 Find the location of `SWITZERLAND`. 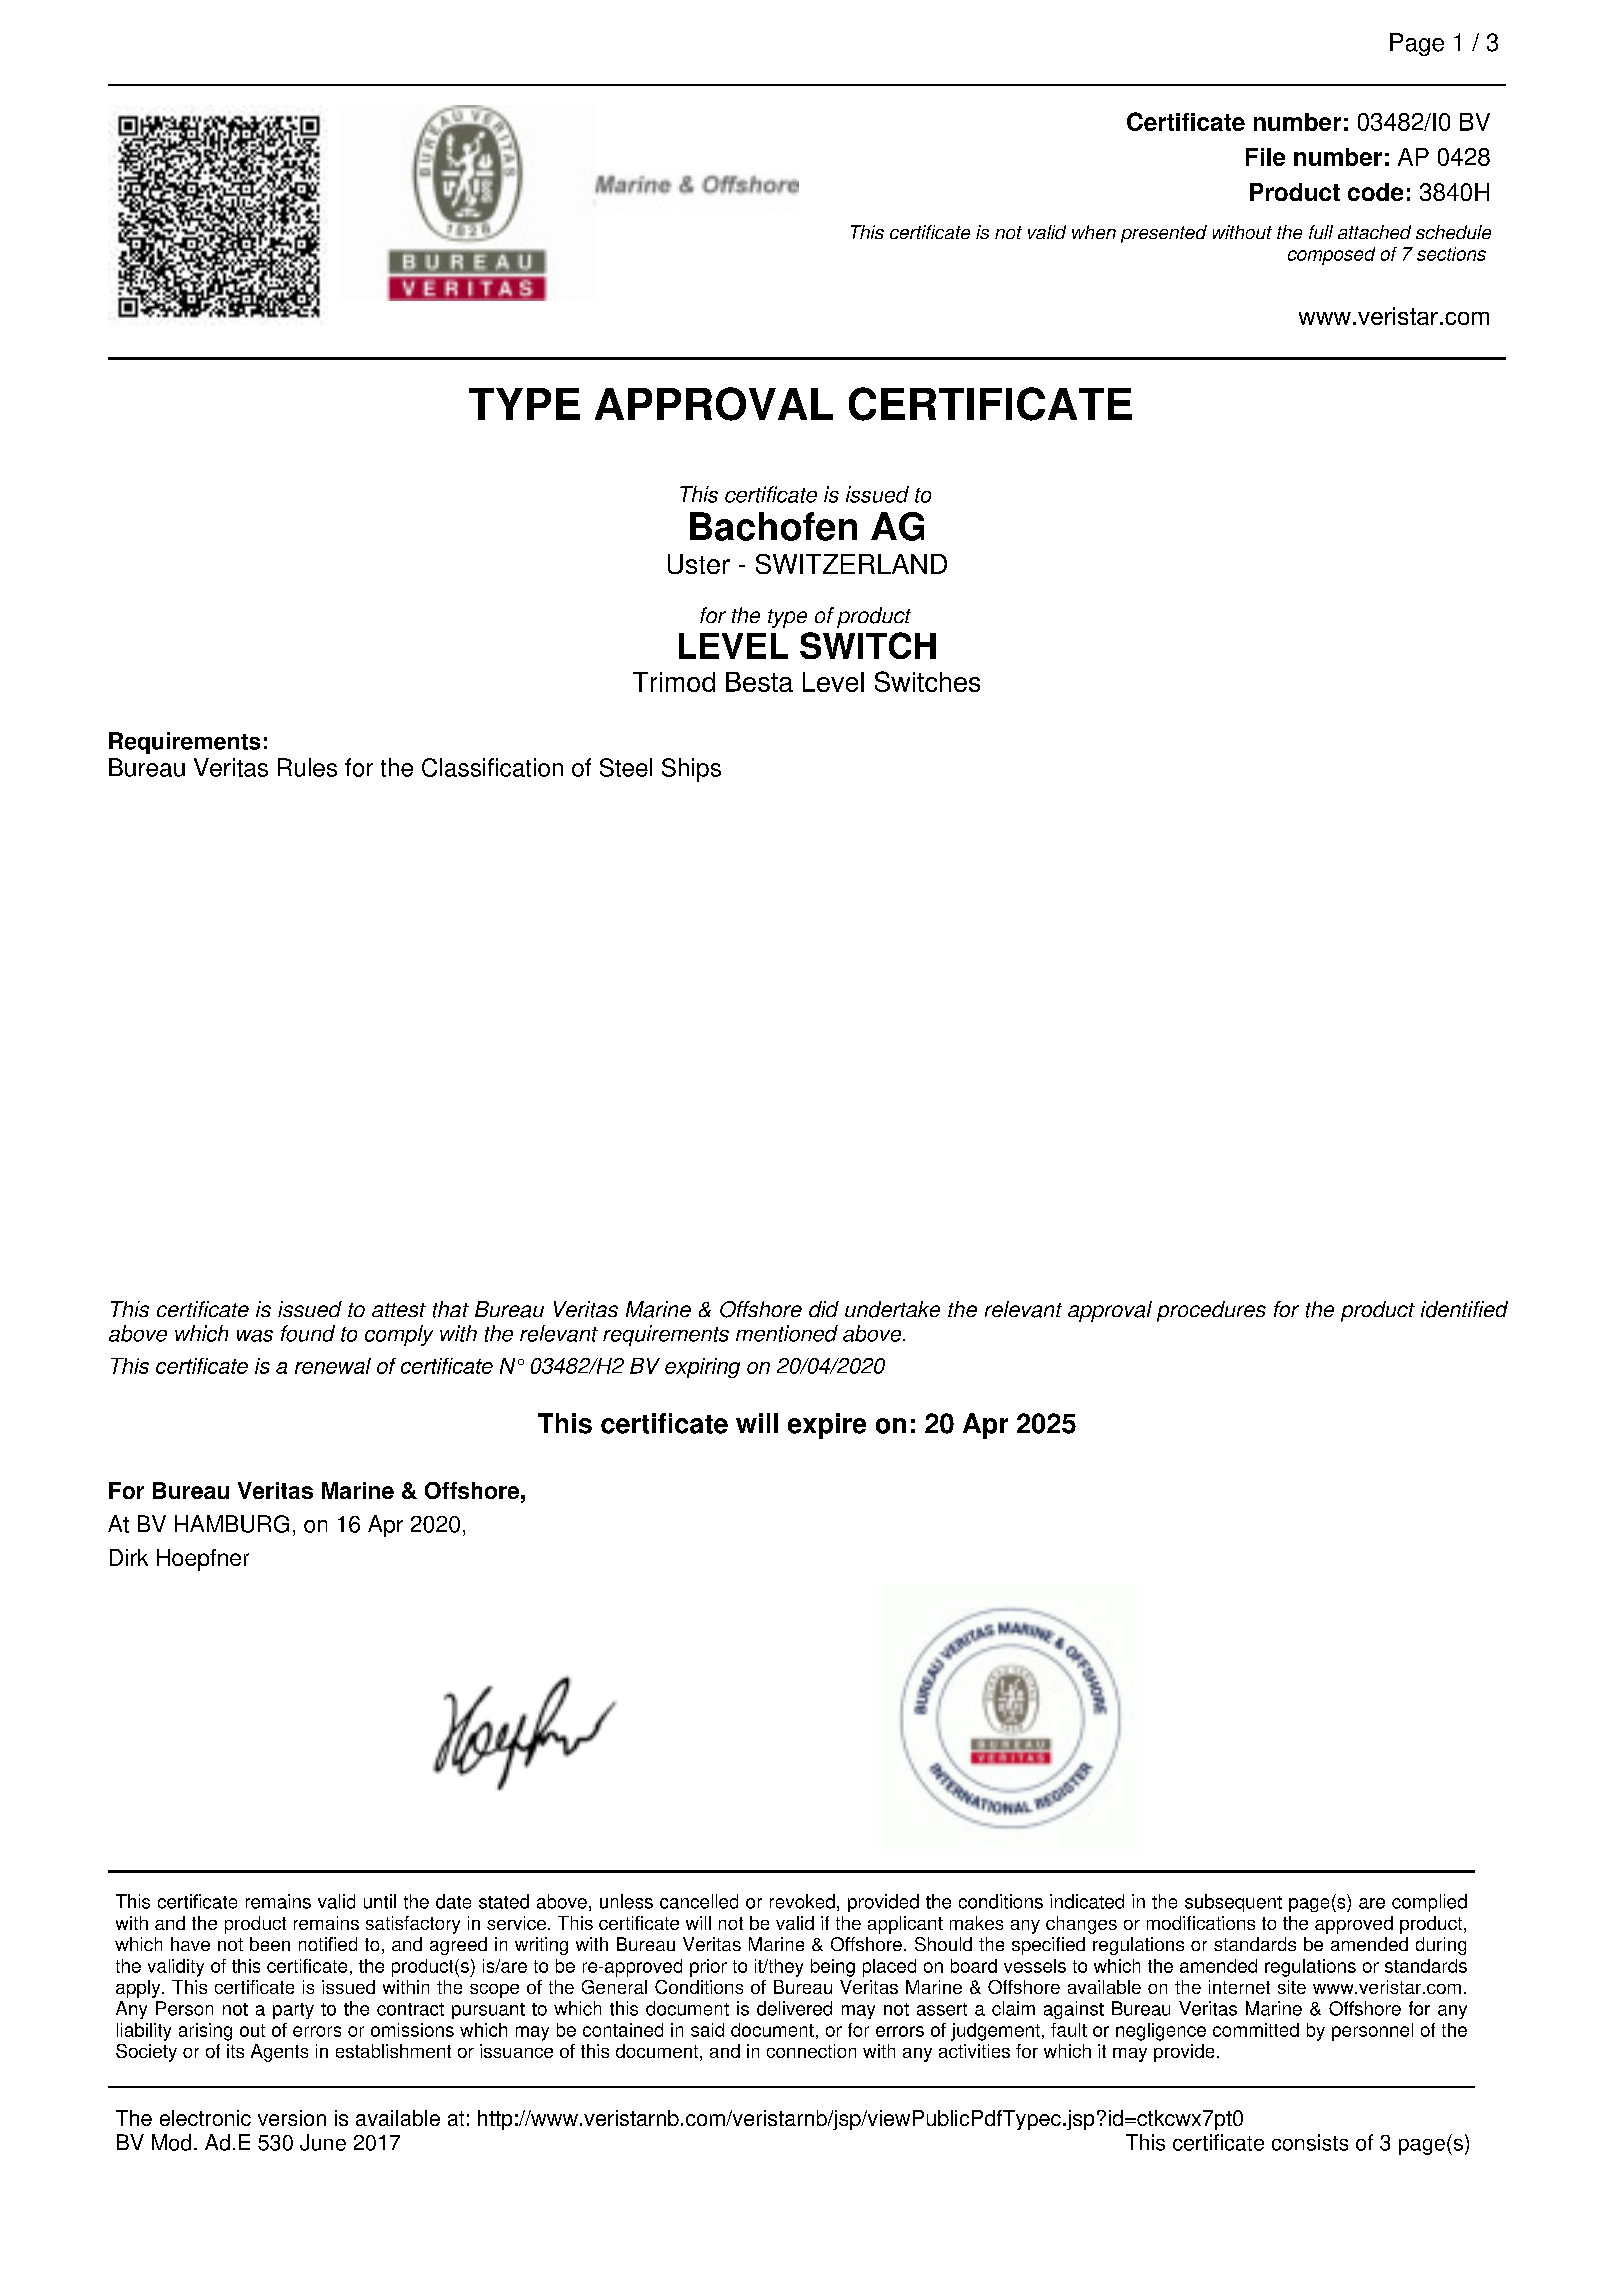

SWITZERLAND is located at coordinates (851, 564).
